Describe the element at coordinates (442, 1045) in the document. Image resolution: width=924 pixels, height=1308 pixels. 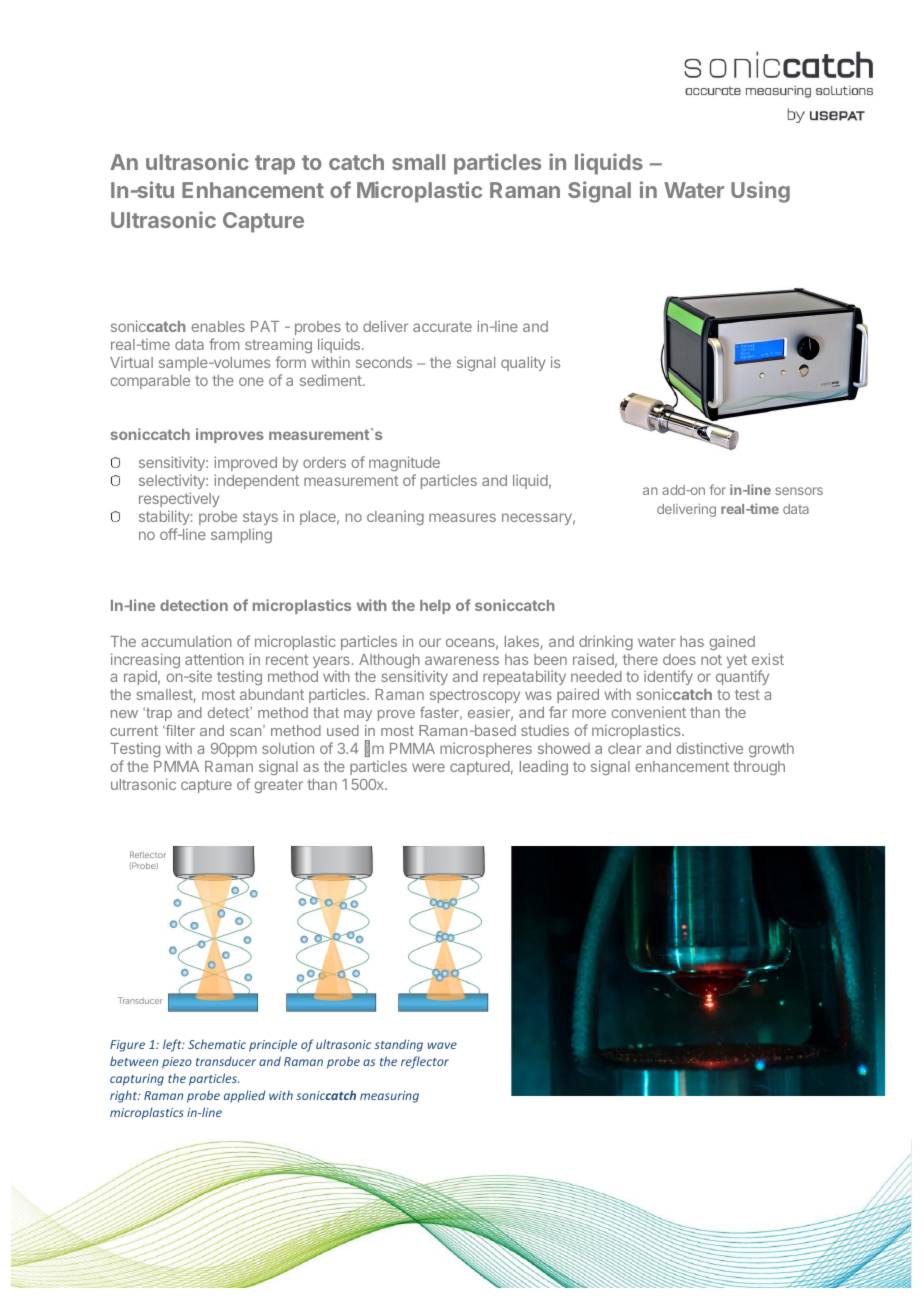
I see `wave` at that location.
